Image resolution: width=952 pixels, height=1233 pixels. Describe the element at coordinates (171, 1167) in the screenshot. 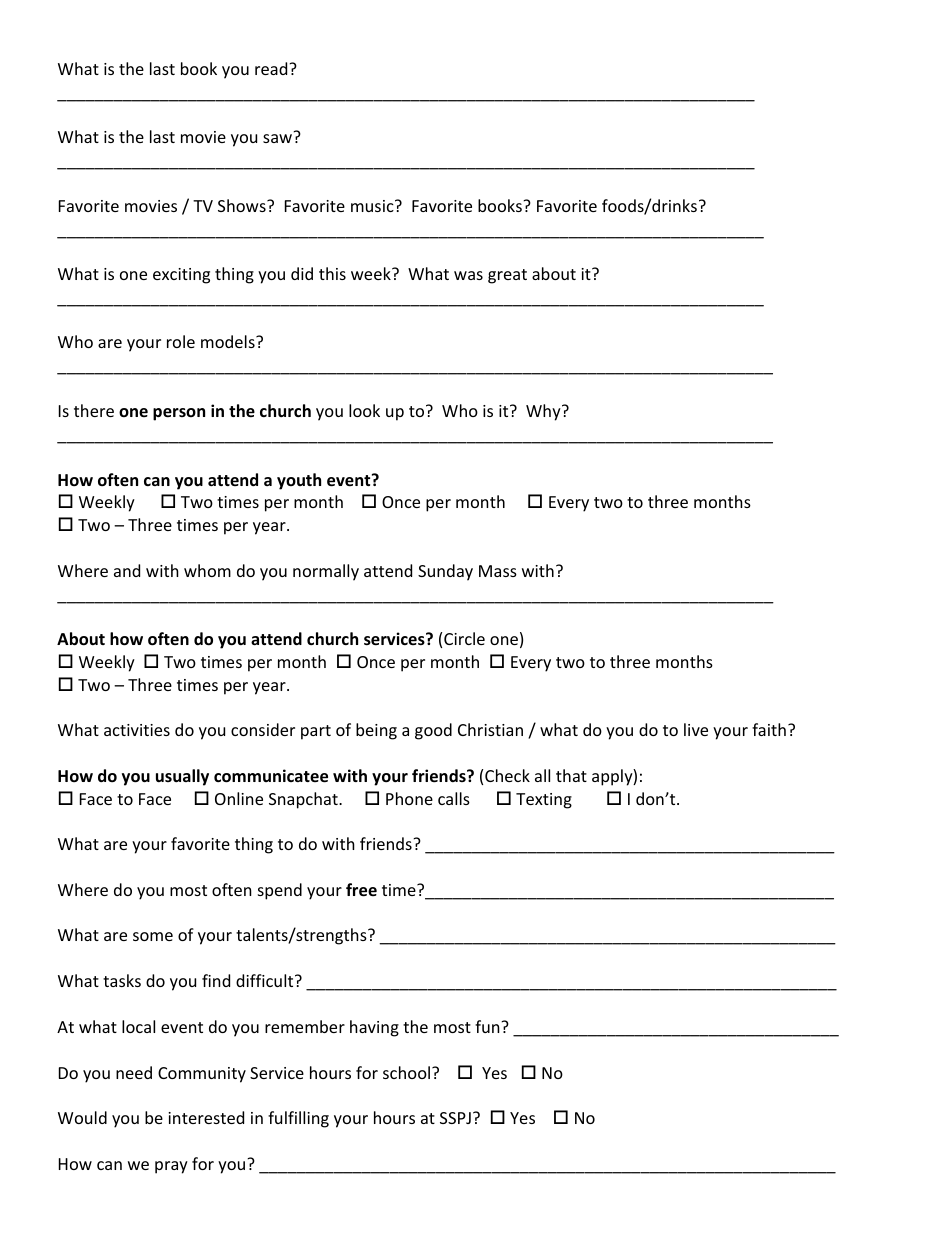

I see `pray` at that location.
